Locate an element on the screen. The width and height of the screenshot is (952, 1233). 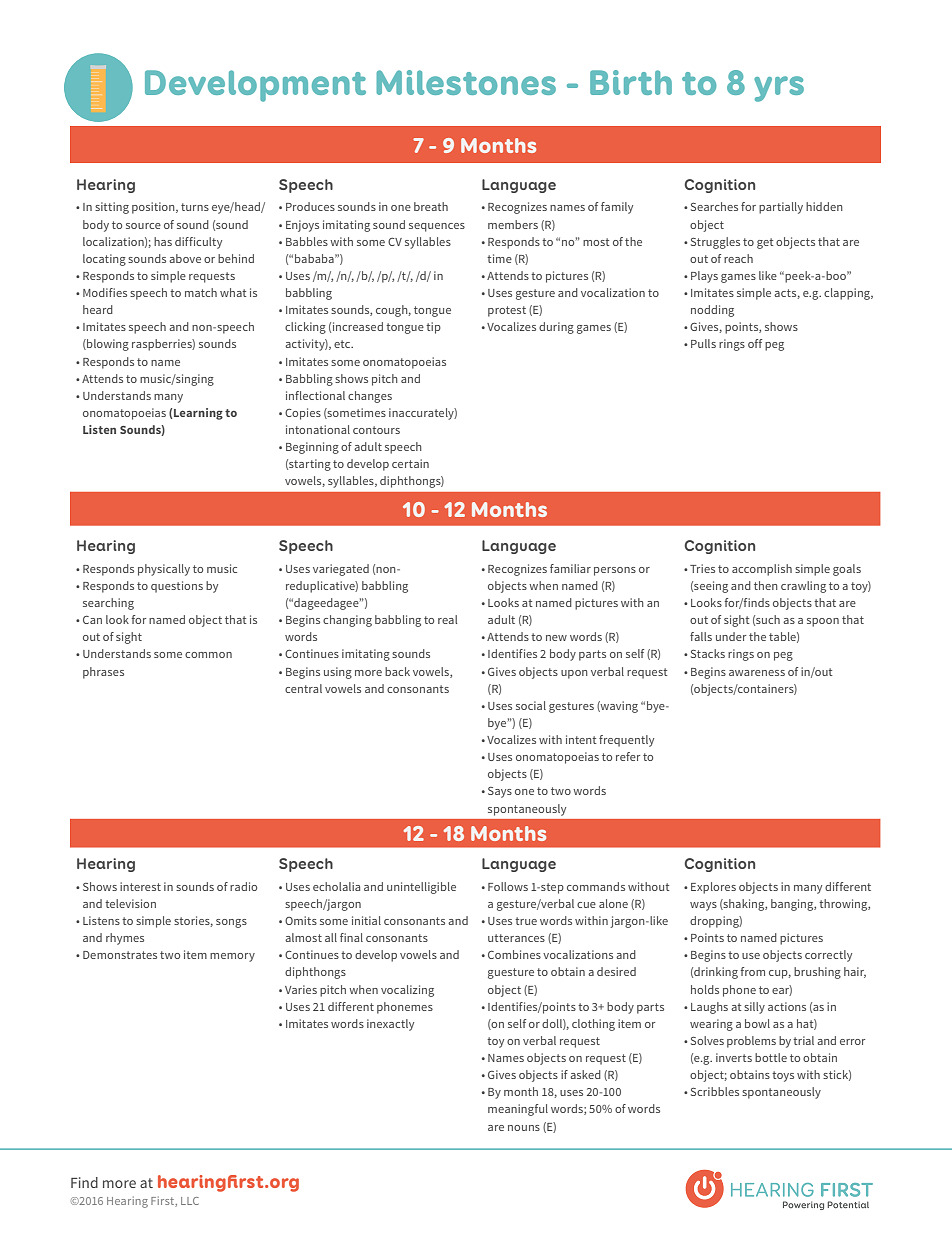
Learning is located at coordinates (198, 414).
